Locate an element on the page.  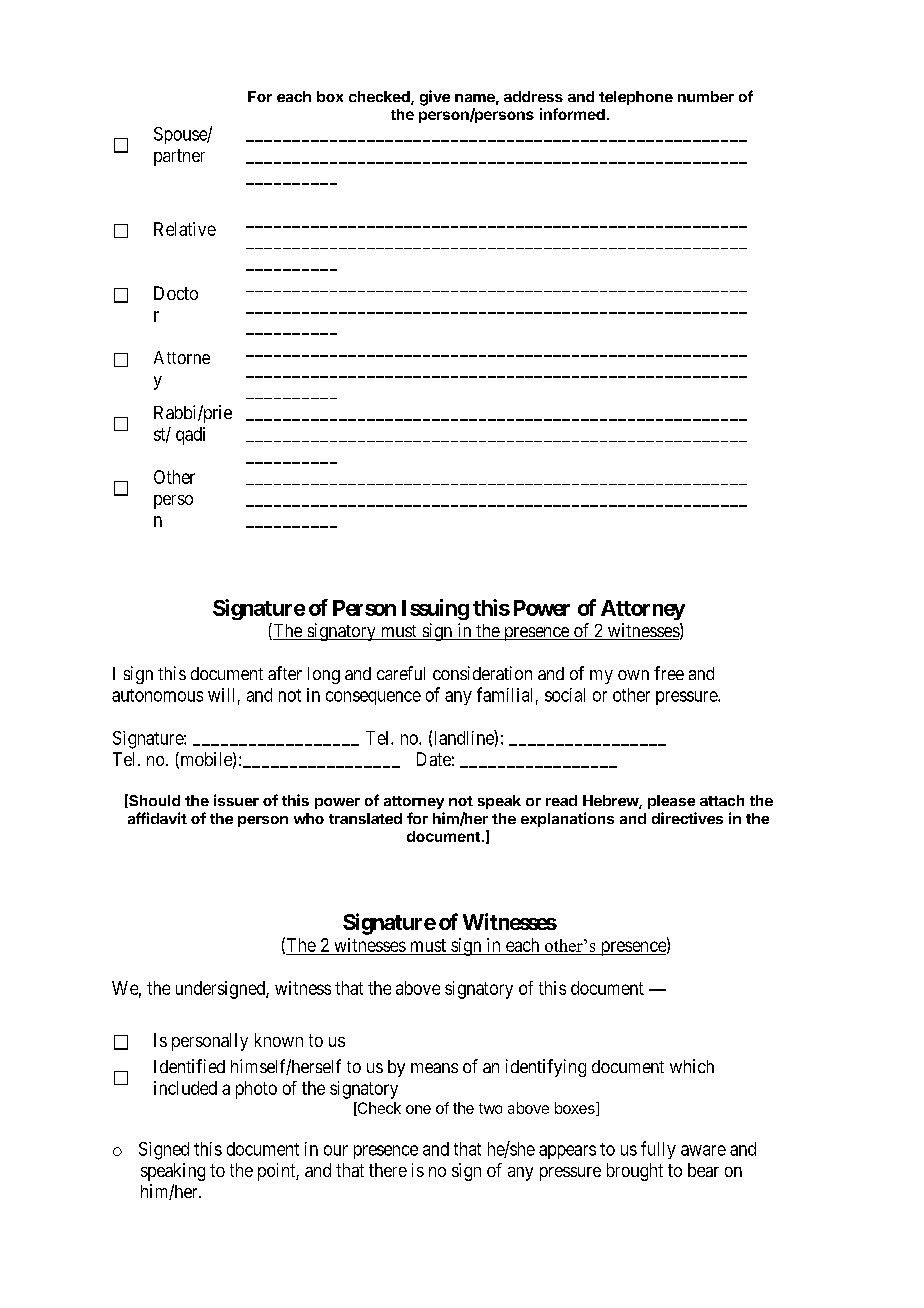
partner is located at coordinates (179, 157).
